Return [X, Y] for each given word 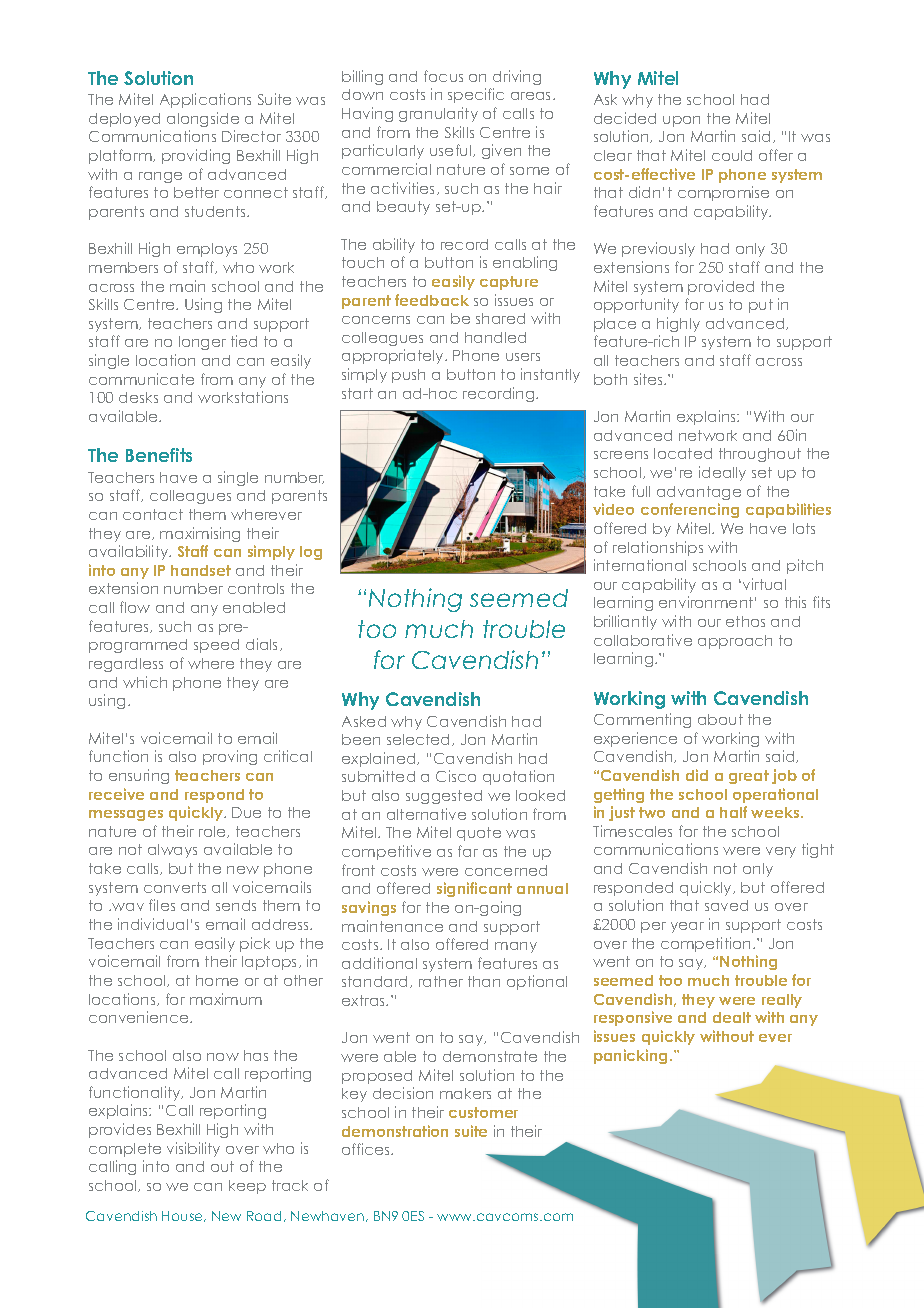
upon [681, 121]
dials [263, 644]
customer [483, 1112]
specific [476, 95]
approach [735, 642]
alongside [203, 119]
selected [420, 740]
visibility [193, 1149]
